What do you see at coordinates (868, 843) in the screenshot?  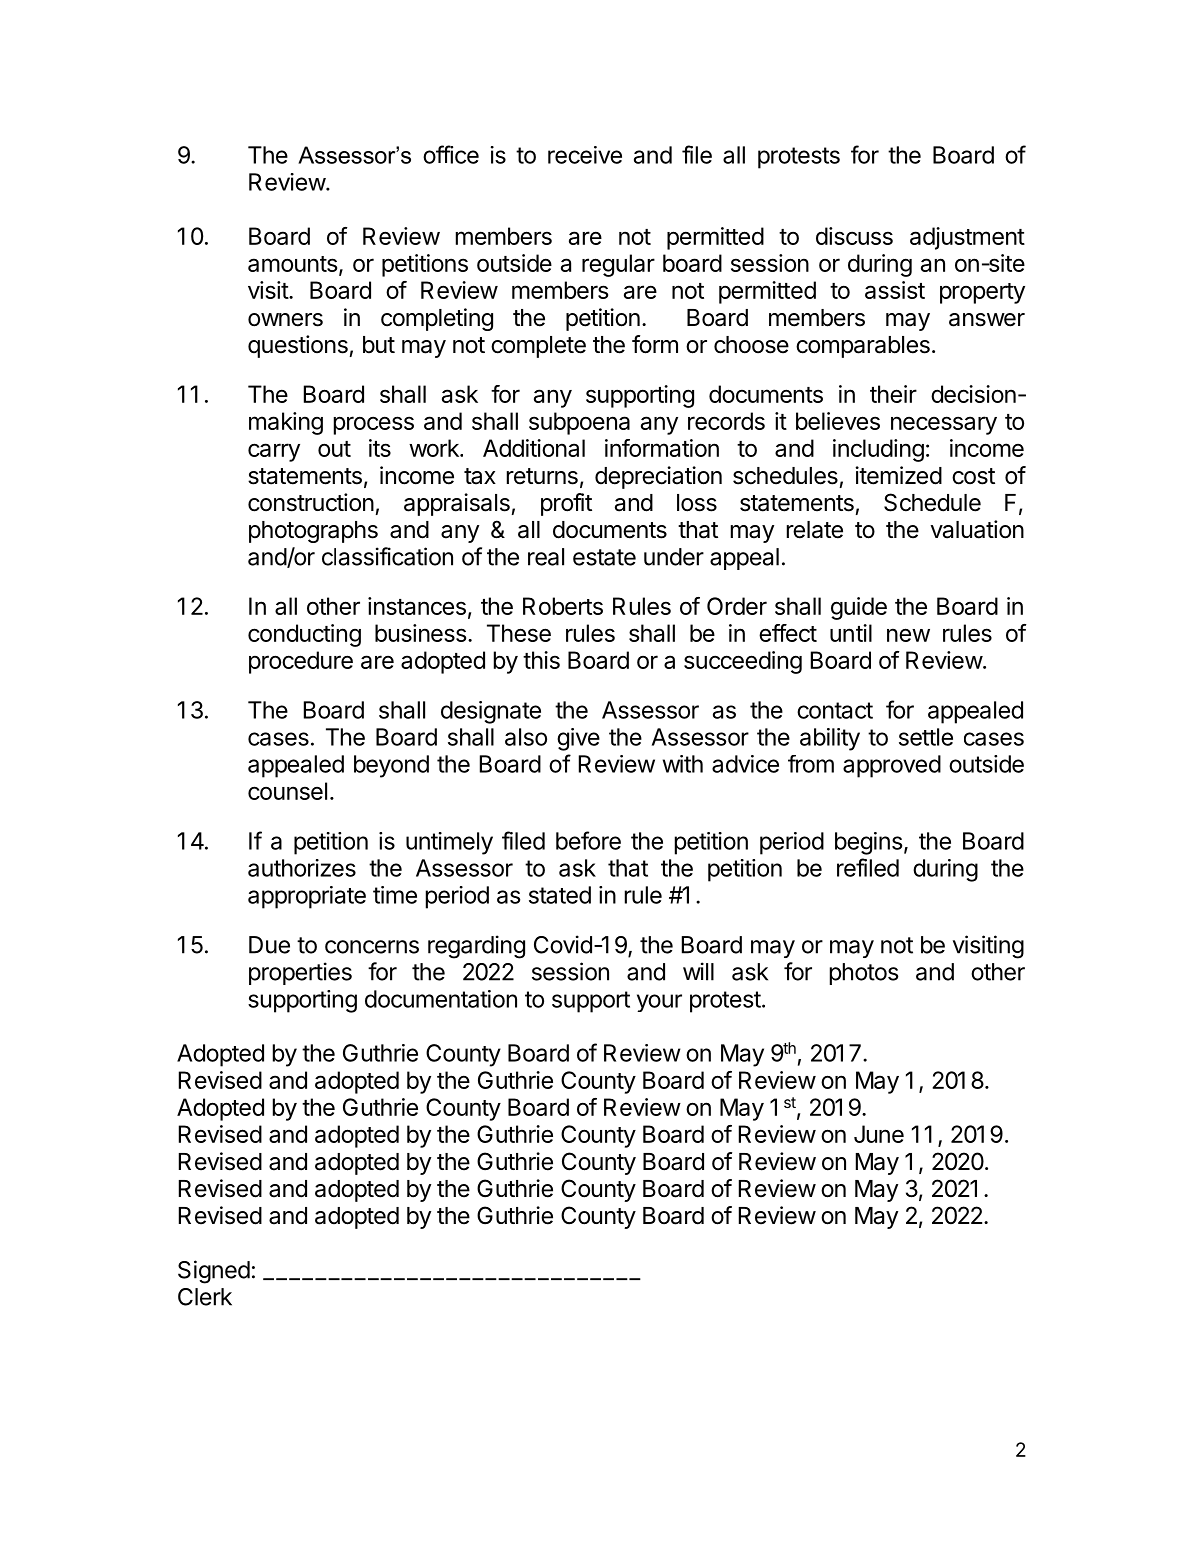 I see `begins` at bounding box center [868, 843].
